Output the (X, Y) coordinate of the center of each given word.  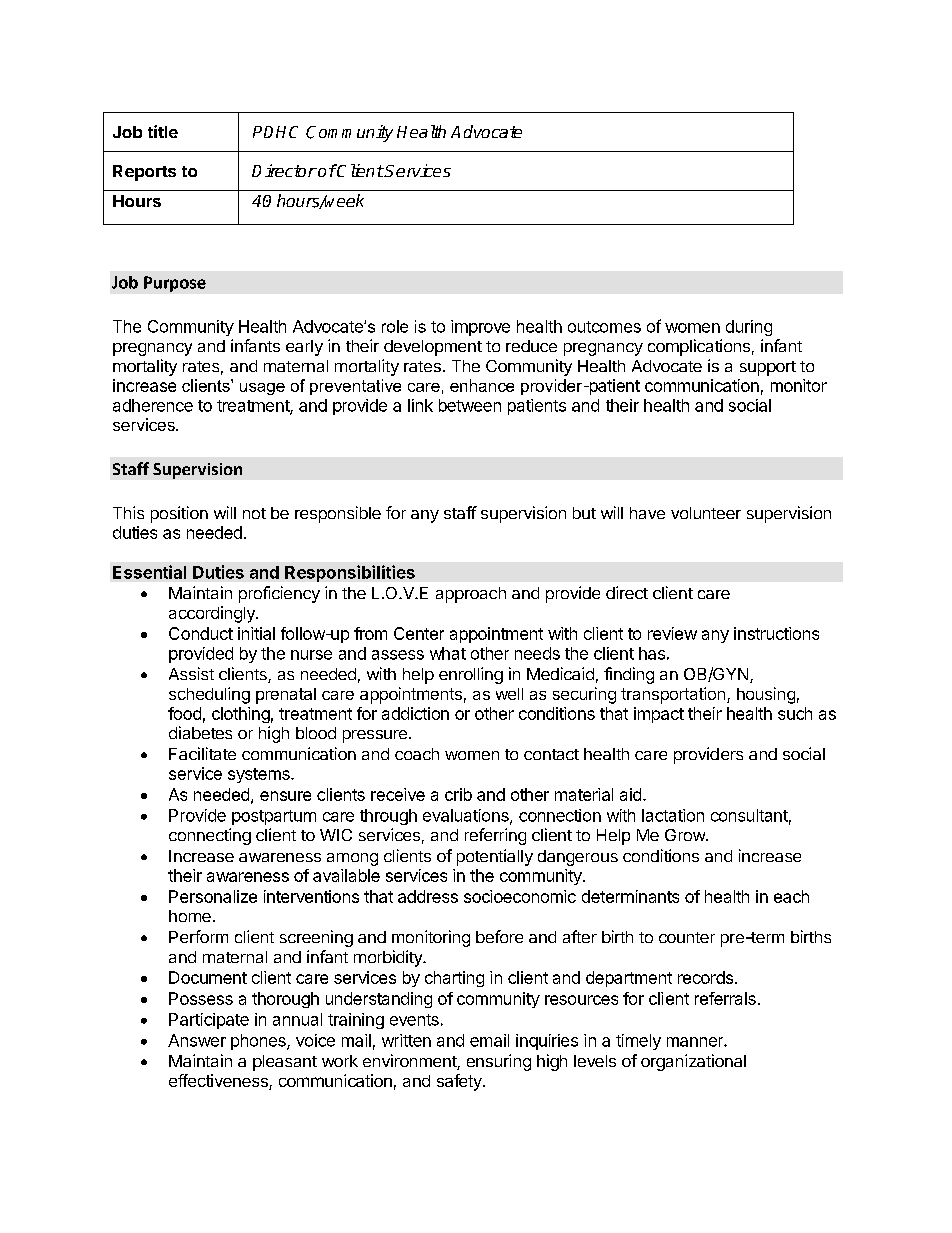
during (749, 328)
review (672, 633)
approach (471, 595)
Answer (197, 1040)
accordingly (213, 614)
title (163, 131)
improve (480, 328)
